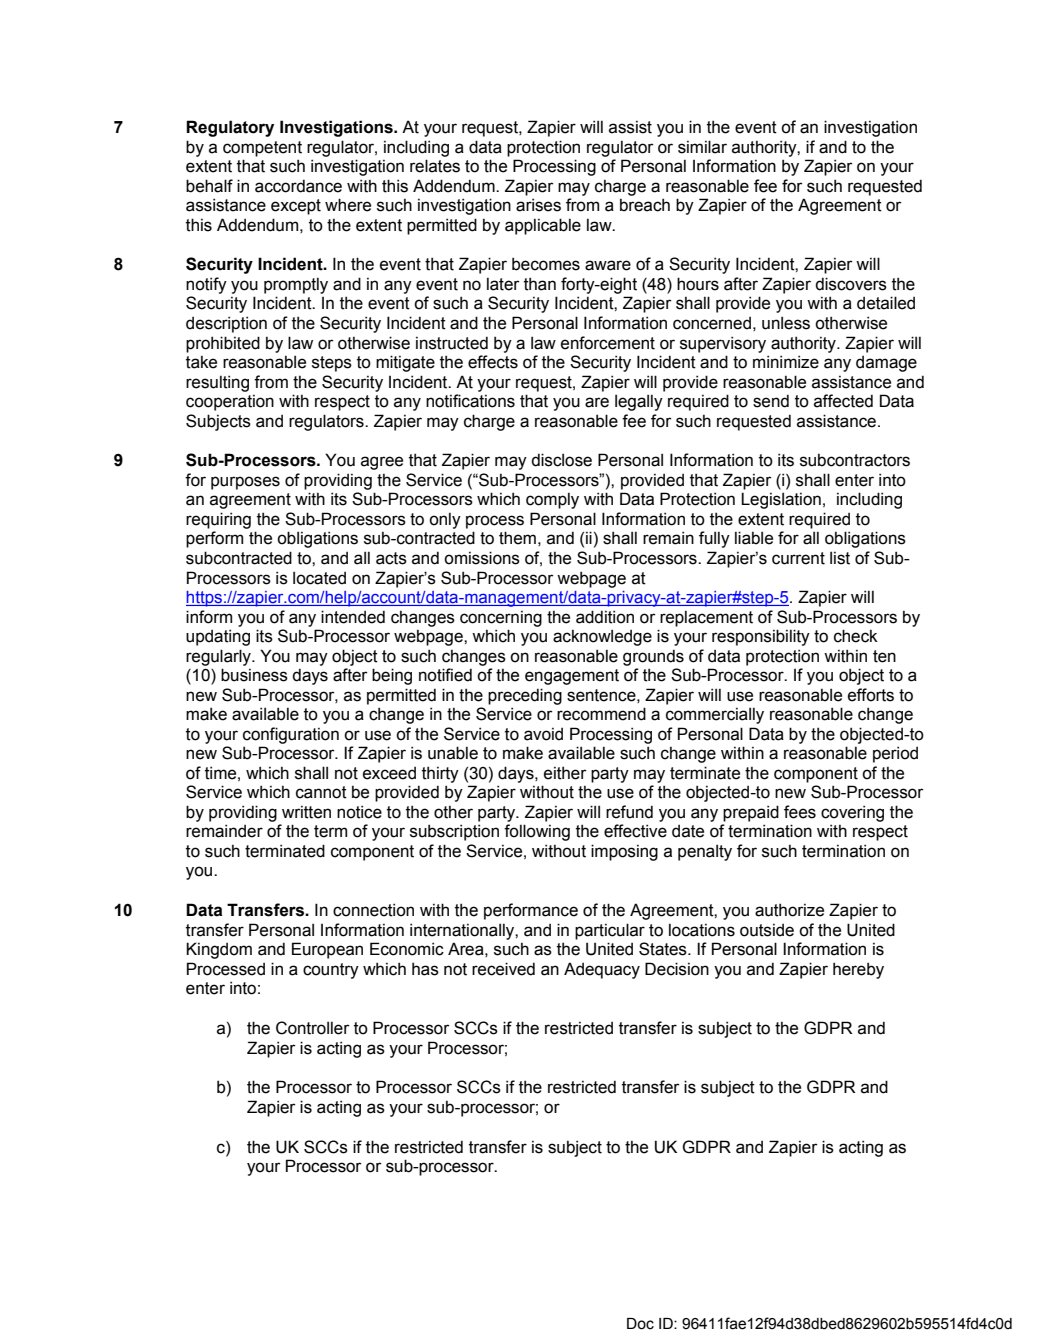 This page has width=1039, height=1344. Describe the element at coordinates (313, 1028) in the page. I see `Controller` at that location.
